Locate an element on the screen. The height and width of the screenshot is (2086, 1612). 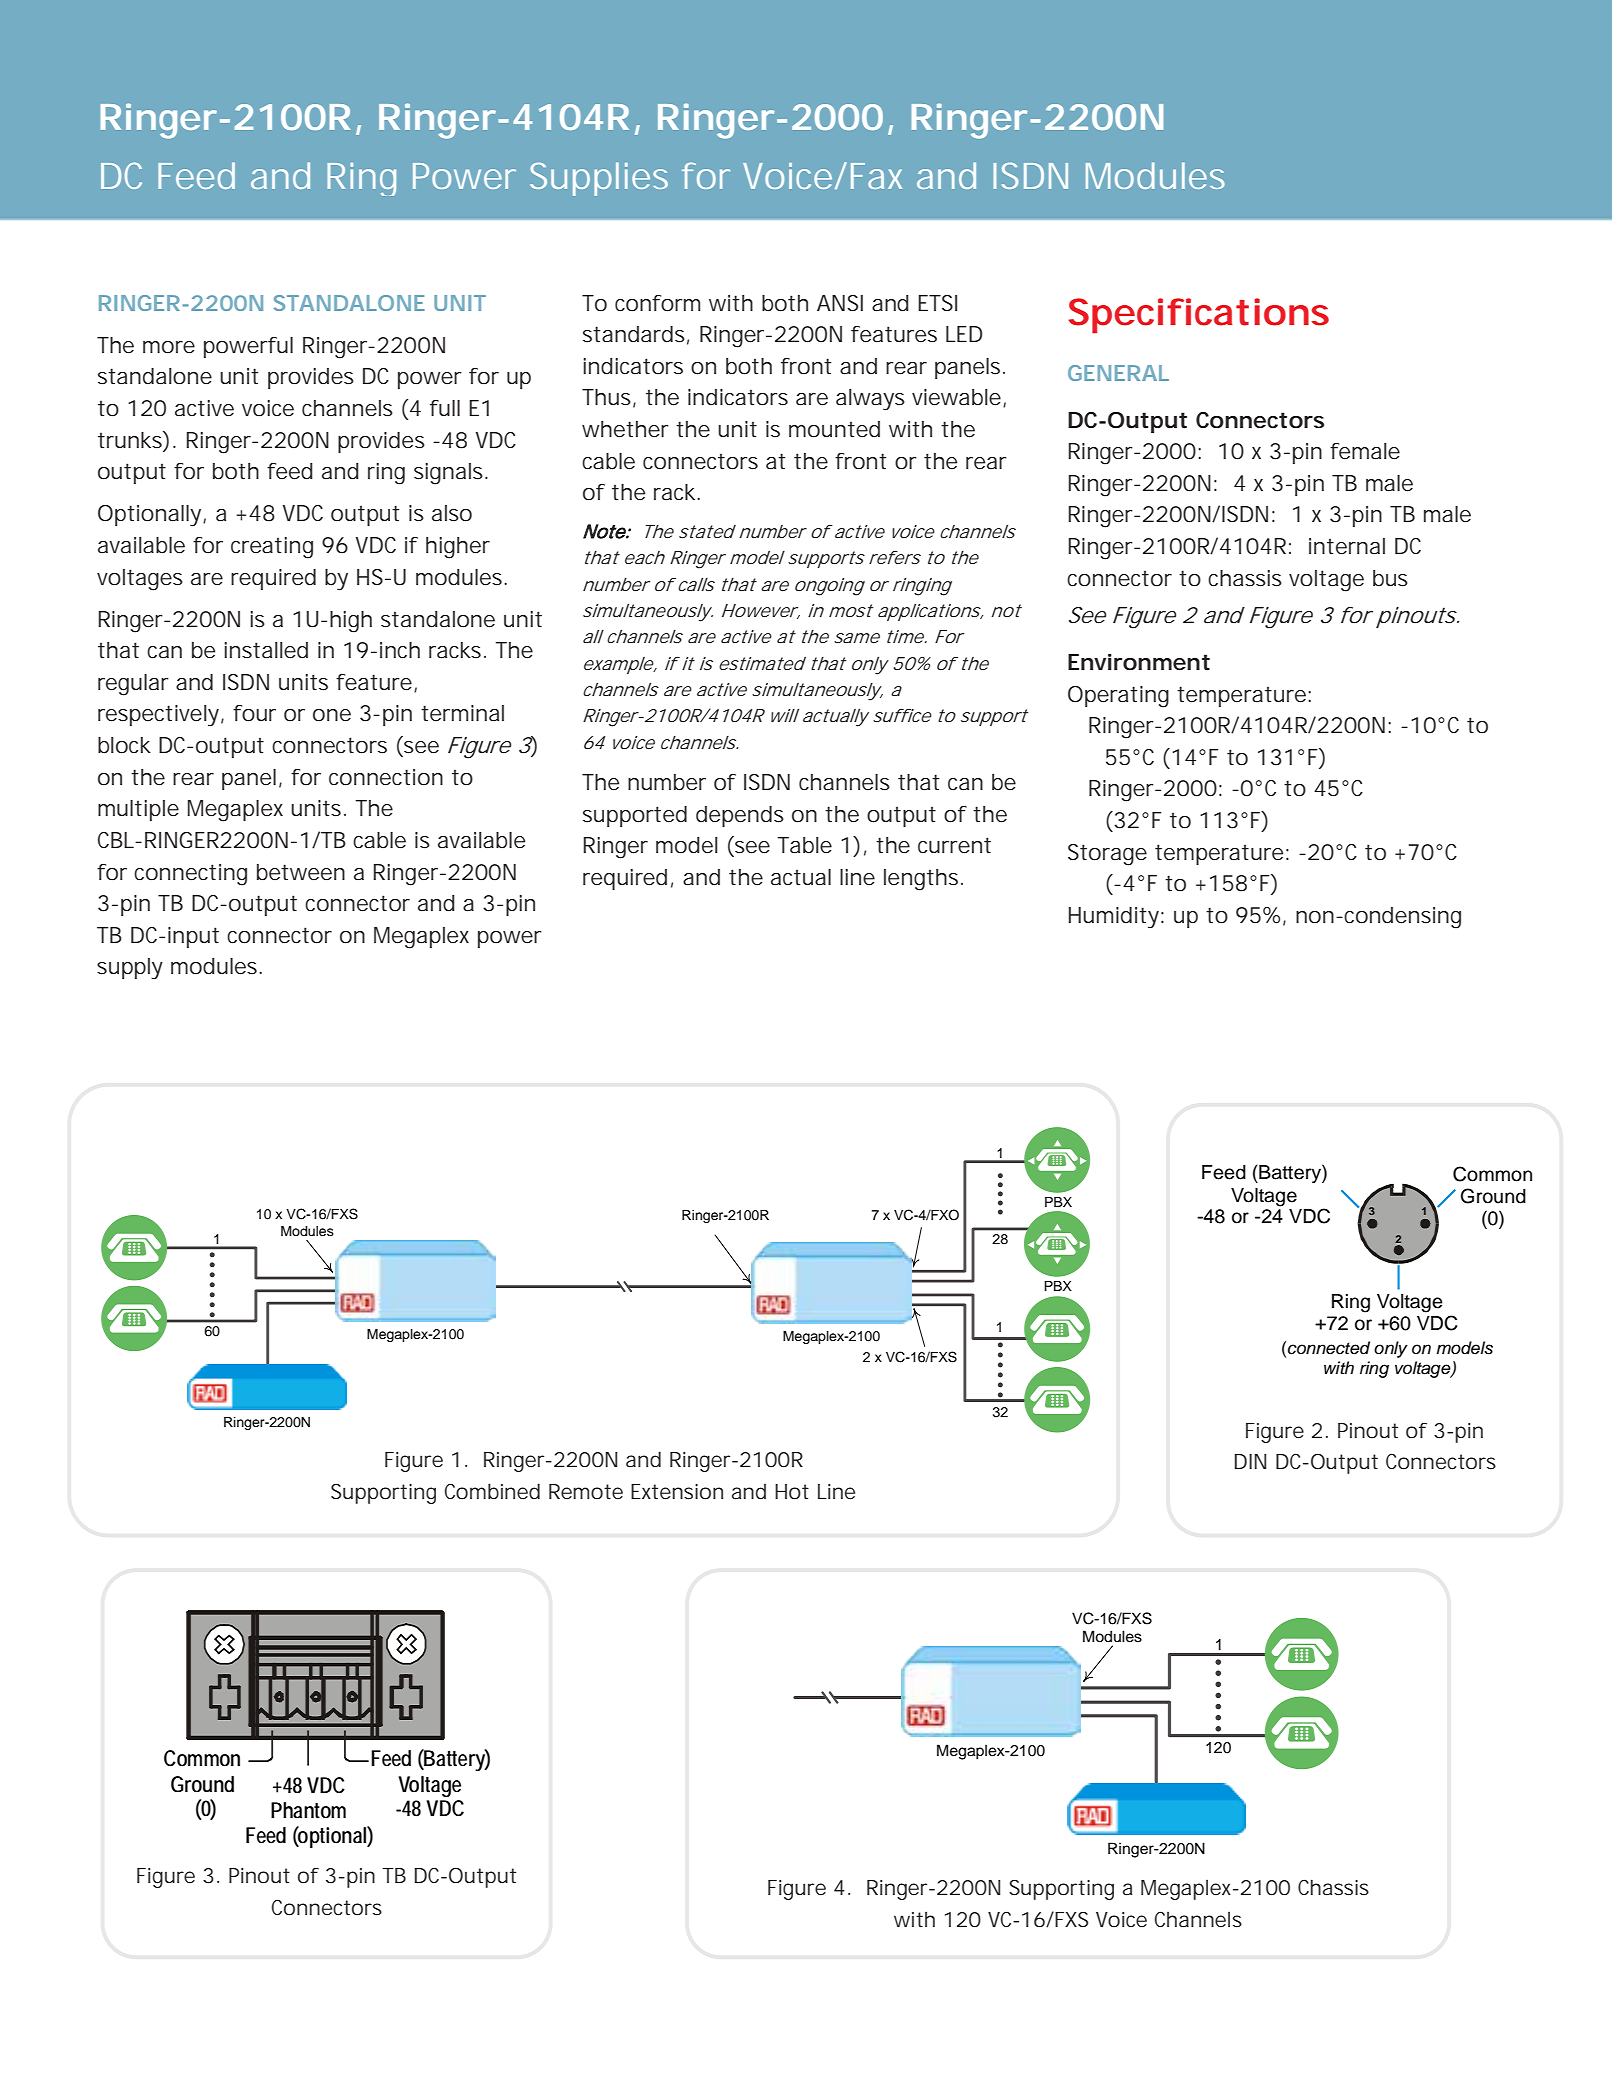
four is located at coordinates (254, 713).
